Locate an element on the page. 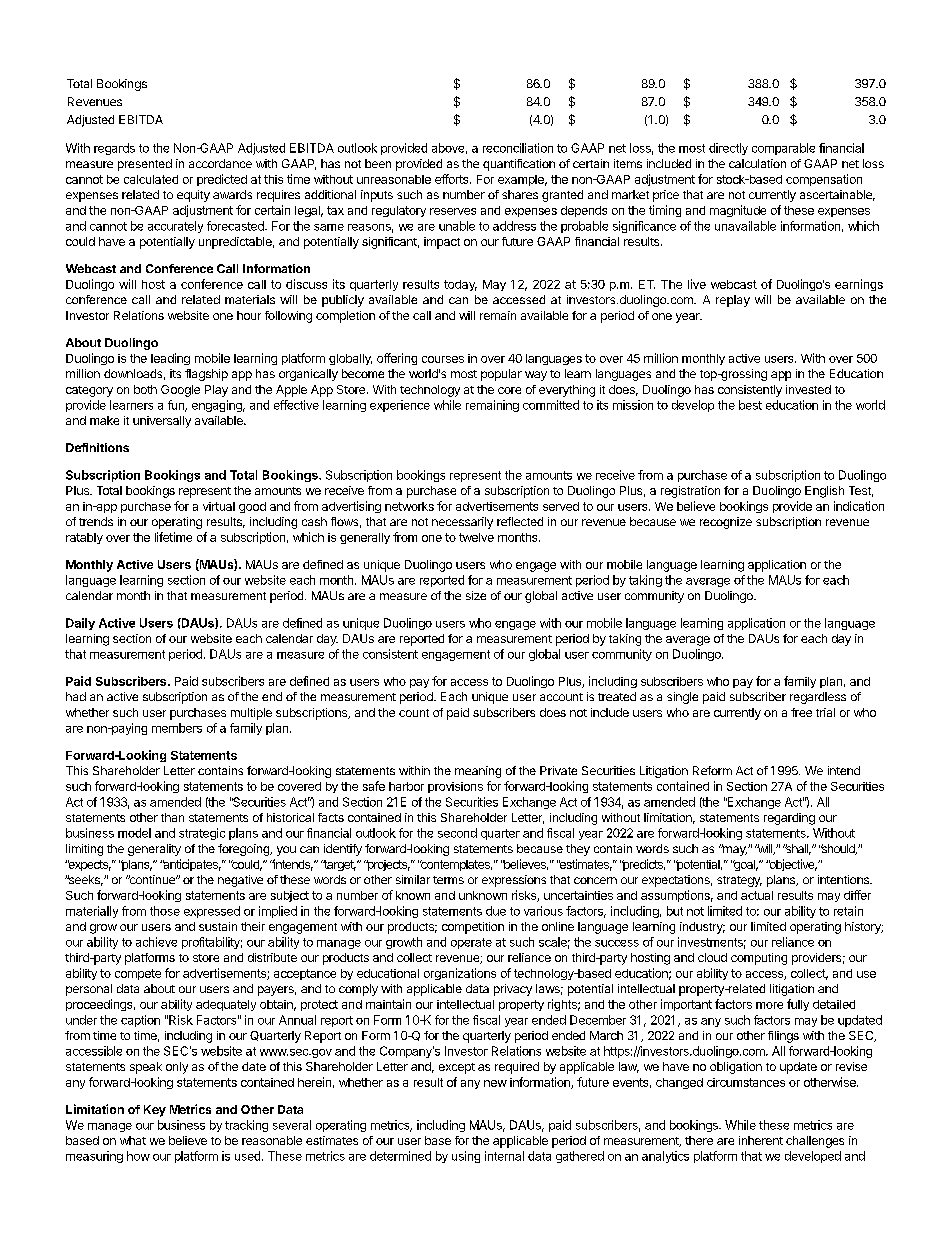  calculated is located at coordinates (151, 179).
